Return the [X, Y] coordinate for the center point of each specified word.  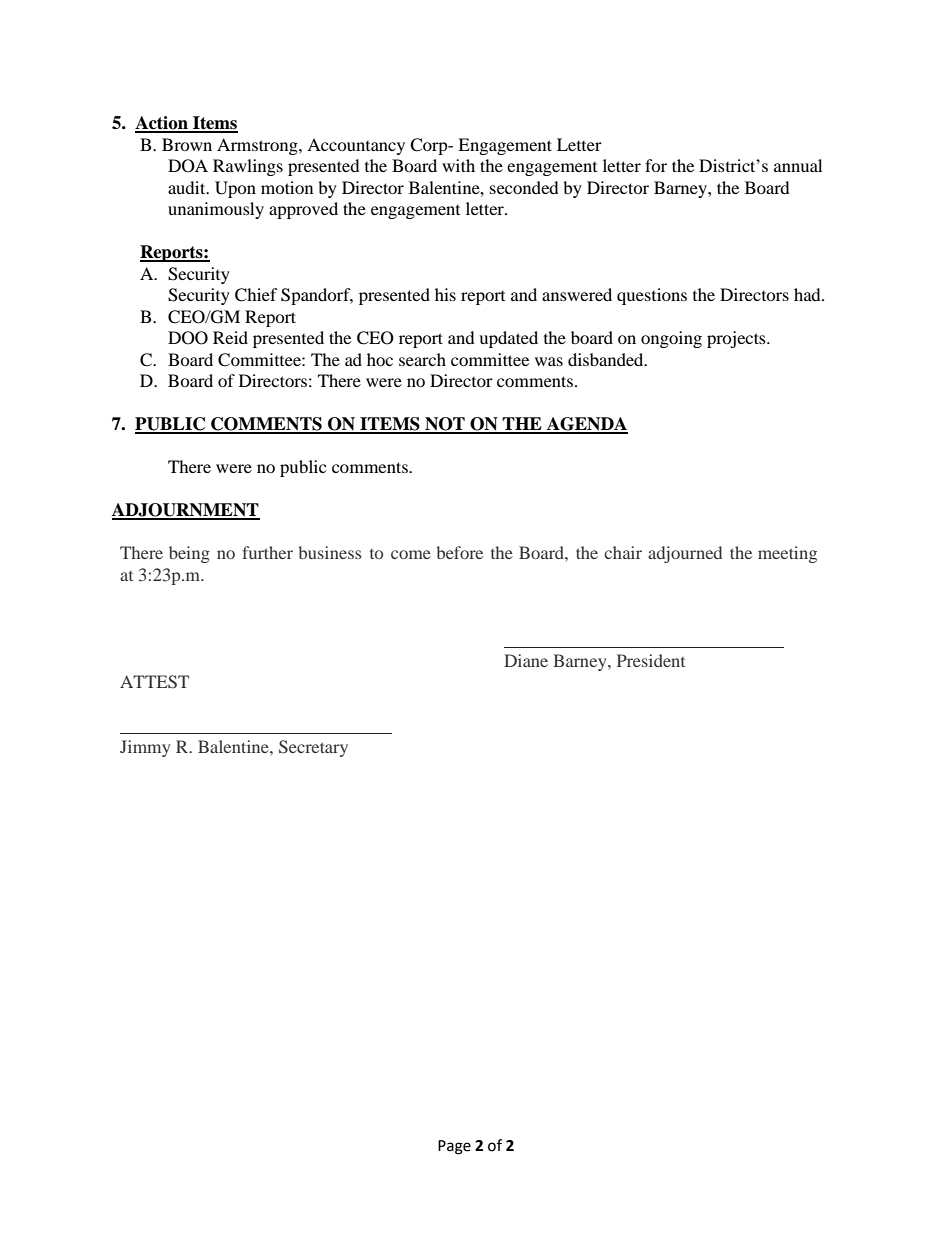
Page [454, 1147]
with [458, 165]
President [651, 660]
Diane [526, 660]
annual [798, 165]
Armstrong [258, 146]
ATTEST [154, 682]
